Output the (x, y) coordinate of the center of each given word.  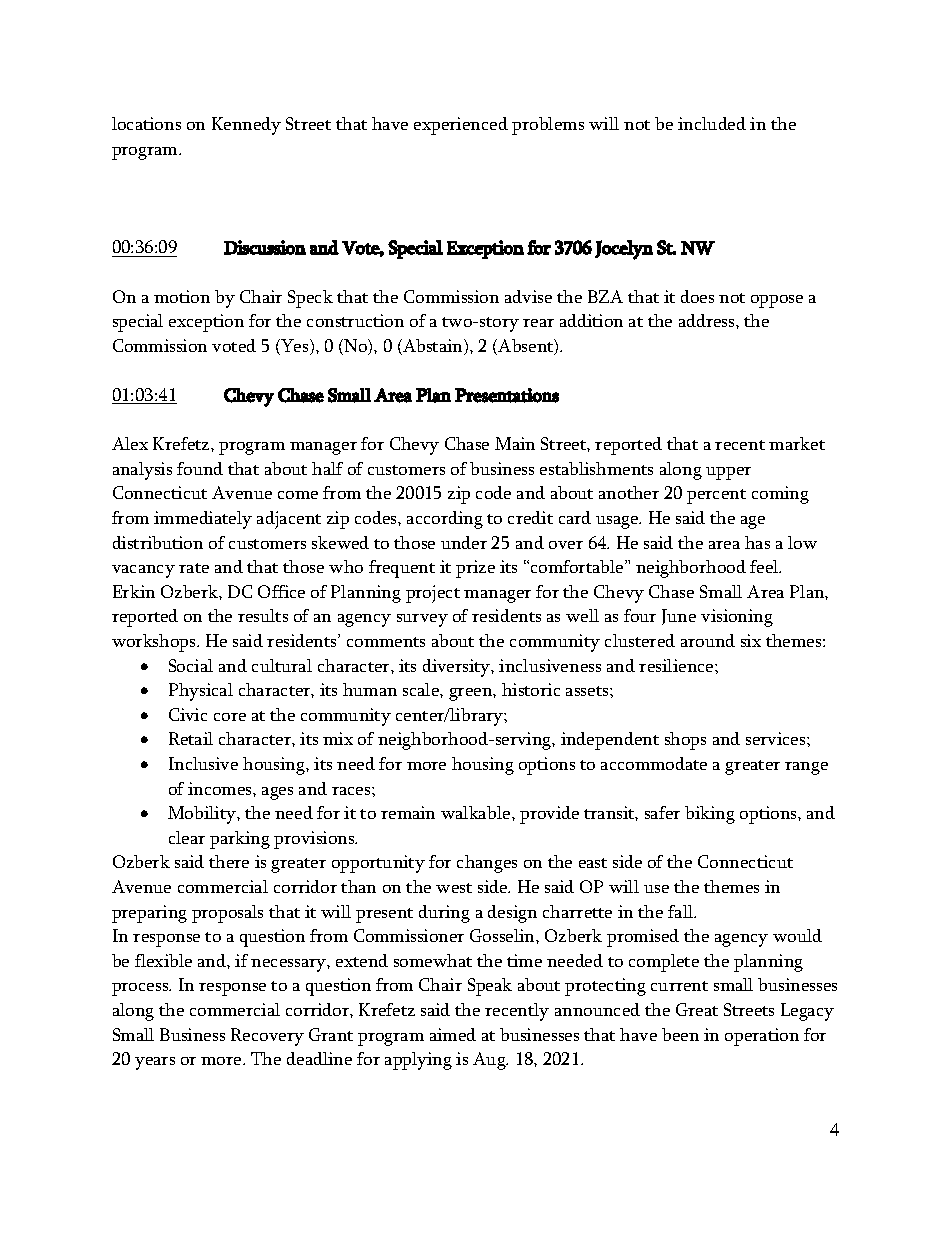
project (433, 594)
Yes (295, 347)
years (155, 1063)
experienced (461, 126)
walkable (477, 812)
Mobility (203, 815)
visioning (737, 618)
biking (710, 815)
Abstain (433, 347)
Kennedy (246, 126)
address (708, 320)
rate (194, 568)
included (712, 123)
